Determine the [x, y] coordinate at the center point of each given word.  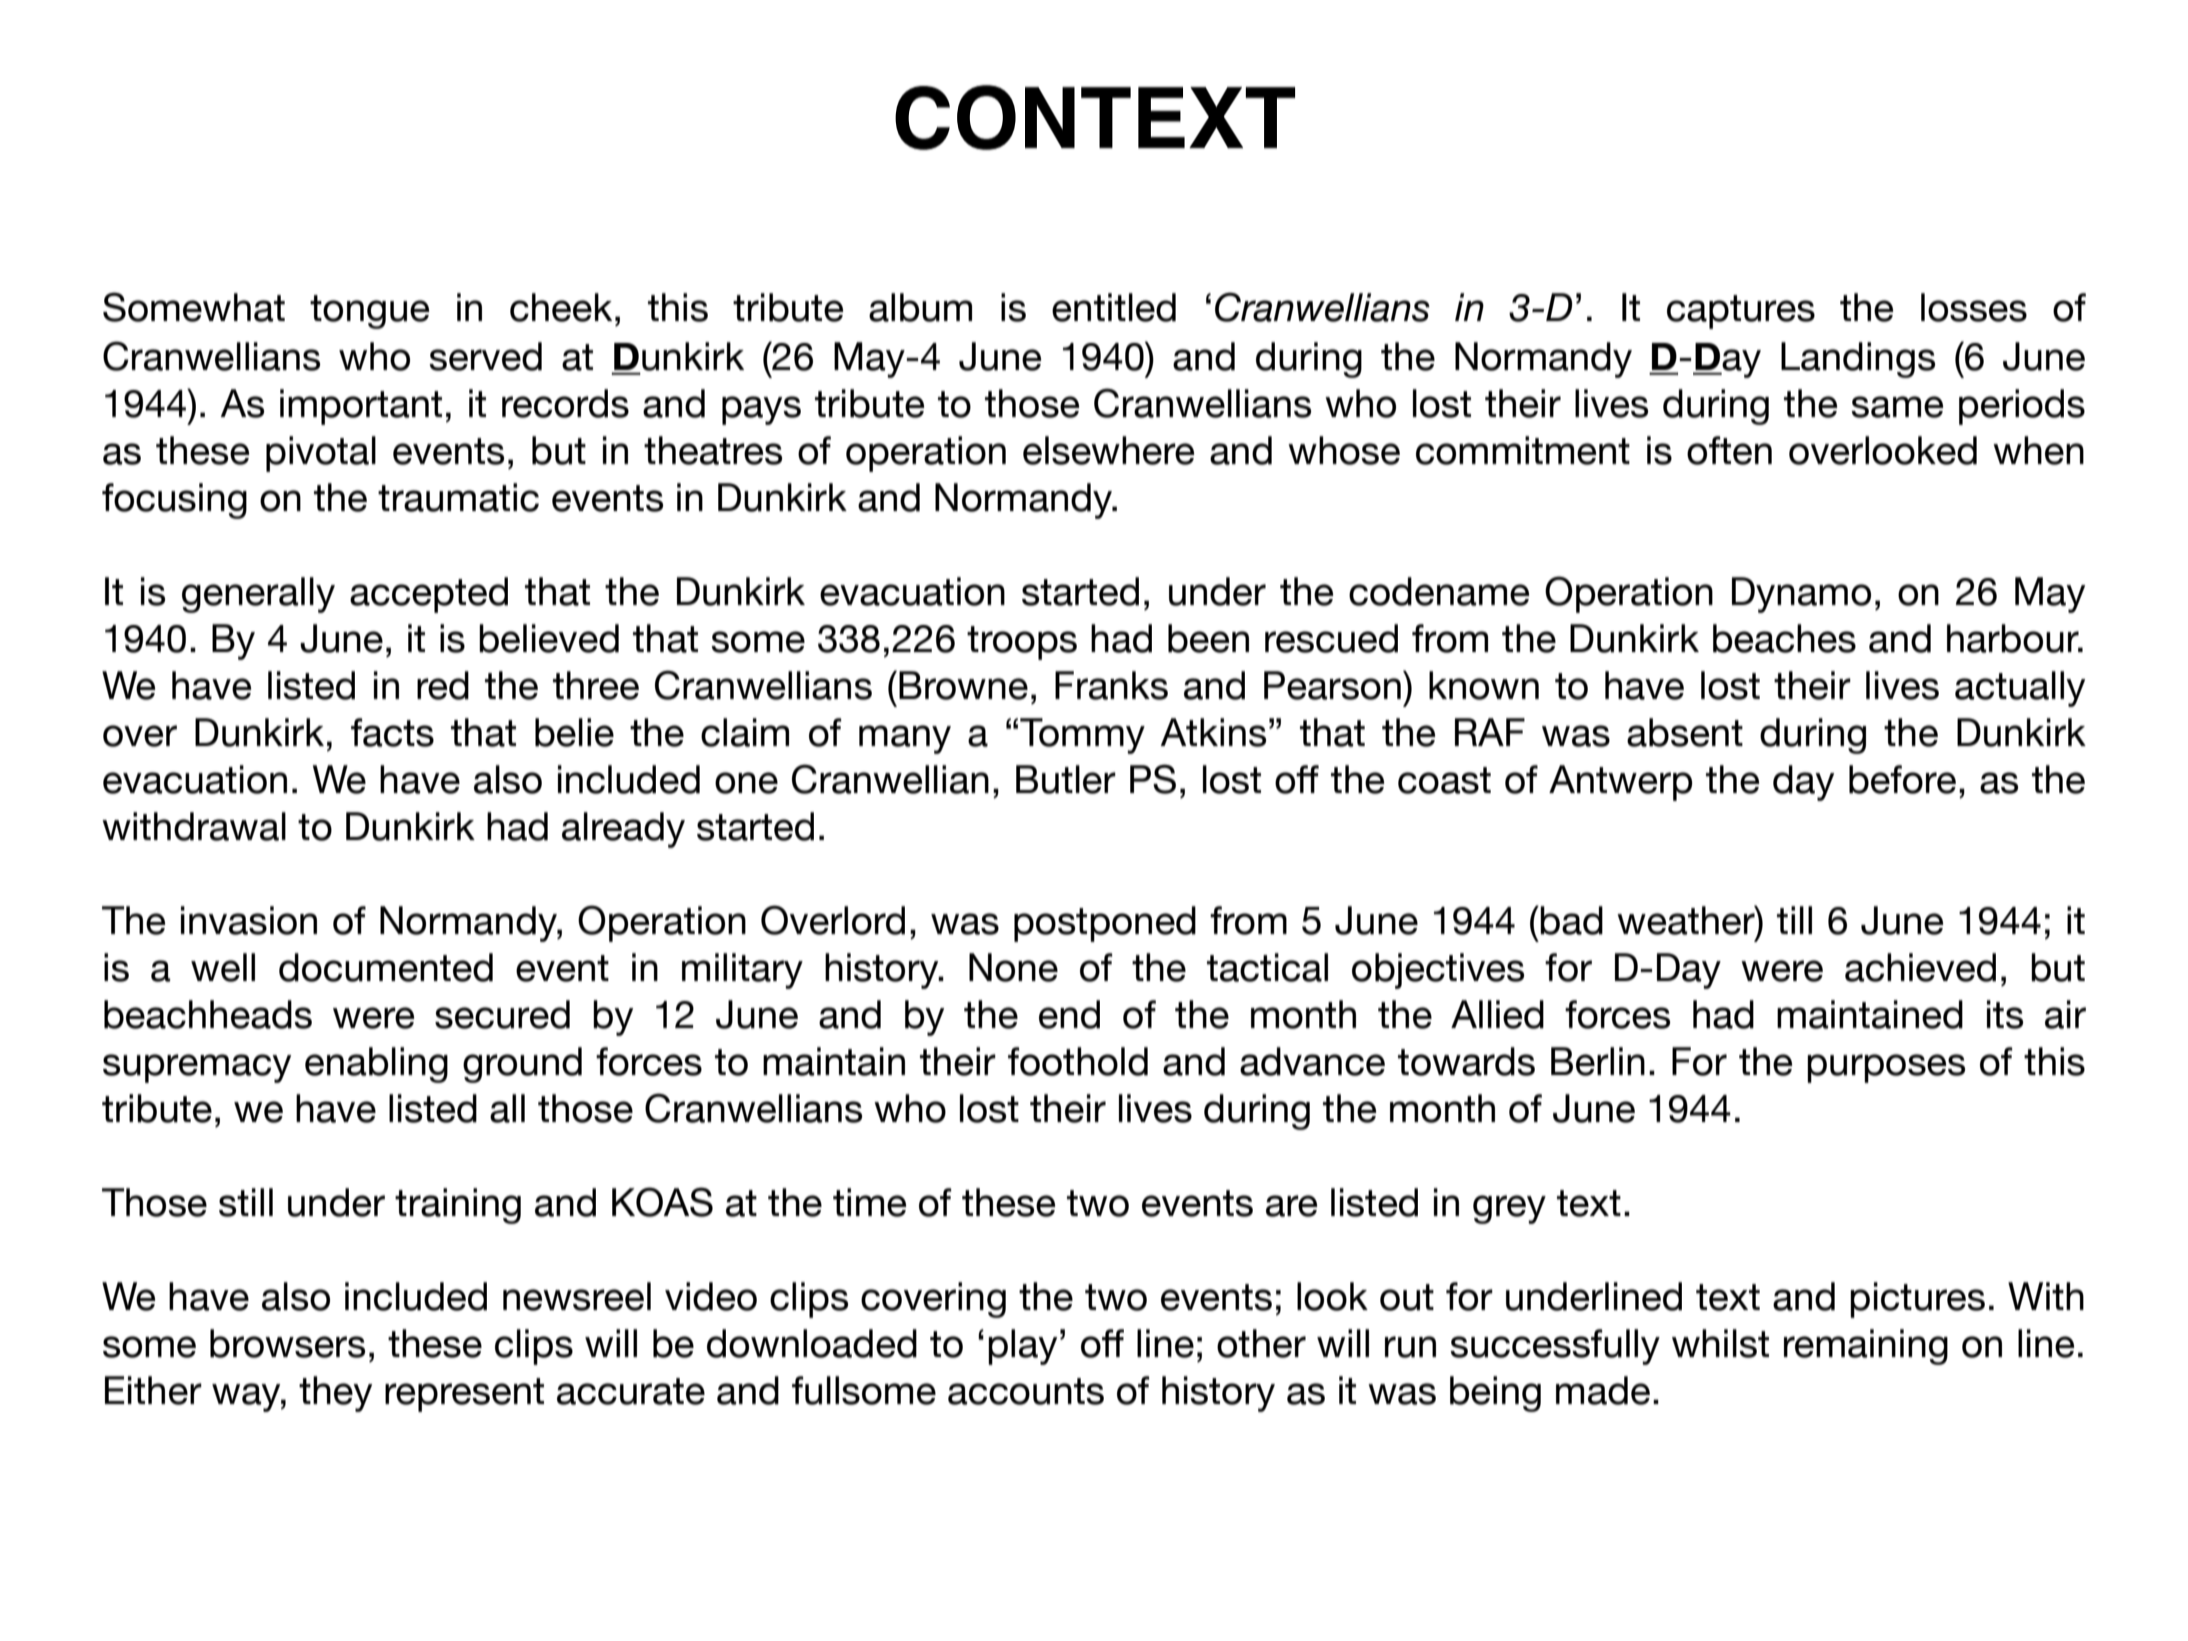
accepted [429, 595]
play [1022, 1347]
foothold [1078, 1061]
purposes [1886, 1068]
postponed [1105, 924]
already [623, 830]
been [1208, 638]
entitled [1114, 307]
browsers [287, 1343]
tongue [369, 312]
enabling [376, 1065]
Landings [1858, 360]
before [1902, 779]
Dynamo [1801, 595]
